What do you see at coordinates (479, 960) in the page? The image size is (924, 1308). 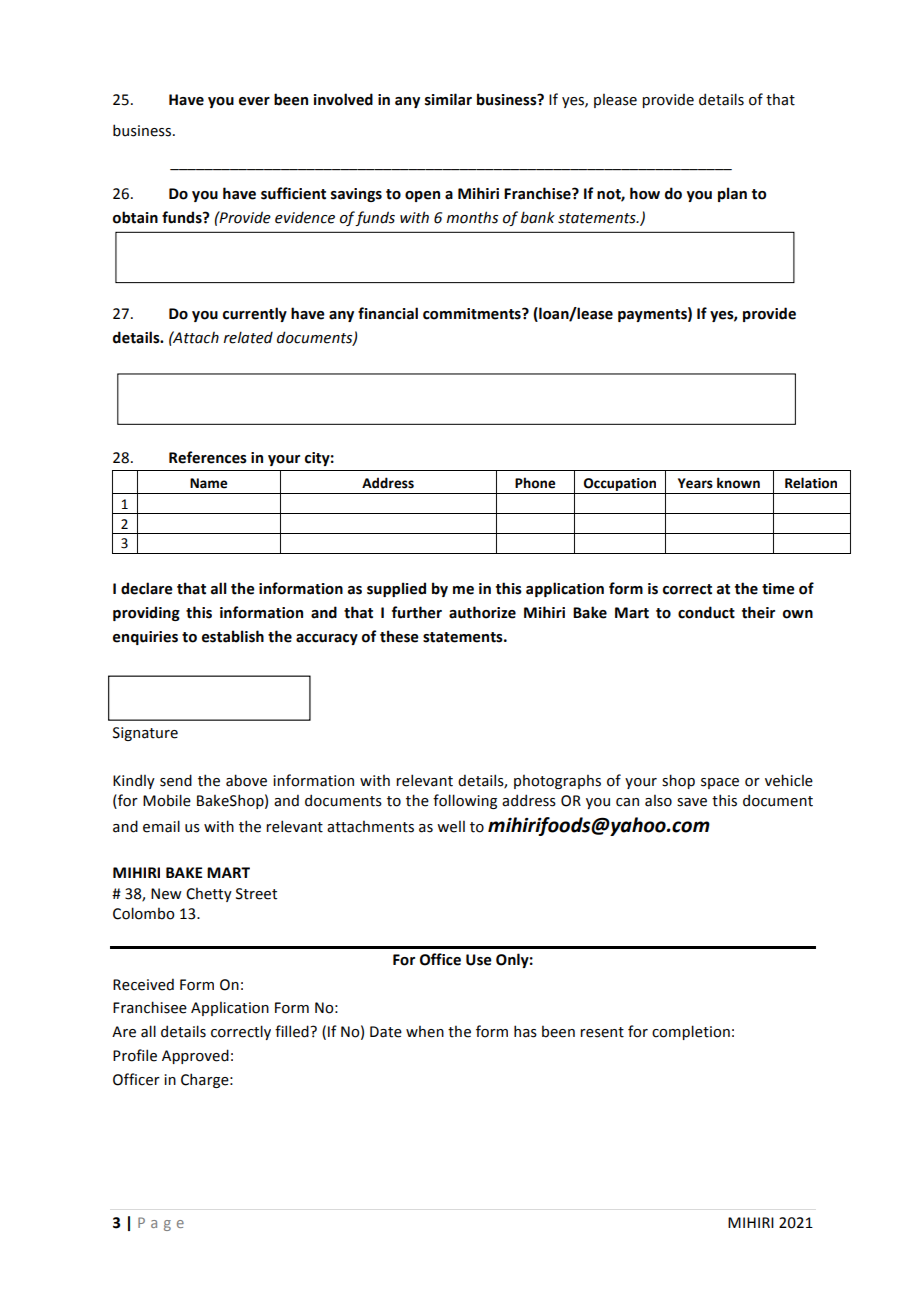 I see `Use` at bounding box center [479, 960].
